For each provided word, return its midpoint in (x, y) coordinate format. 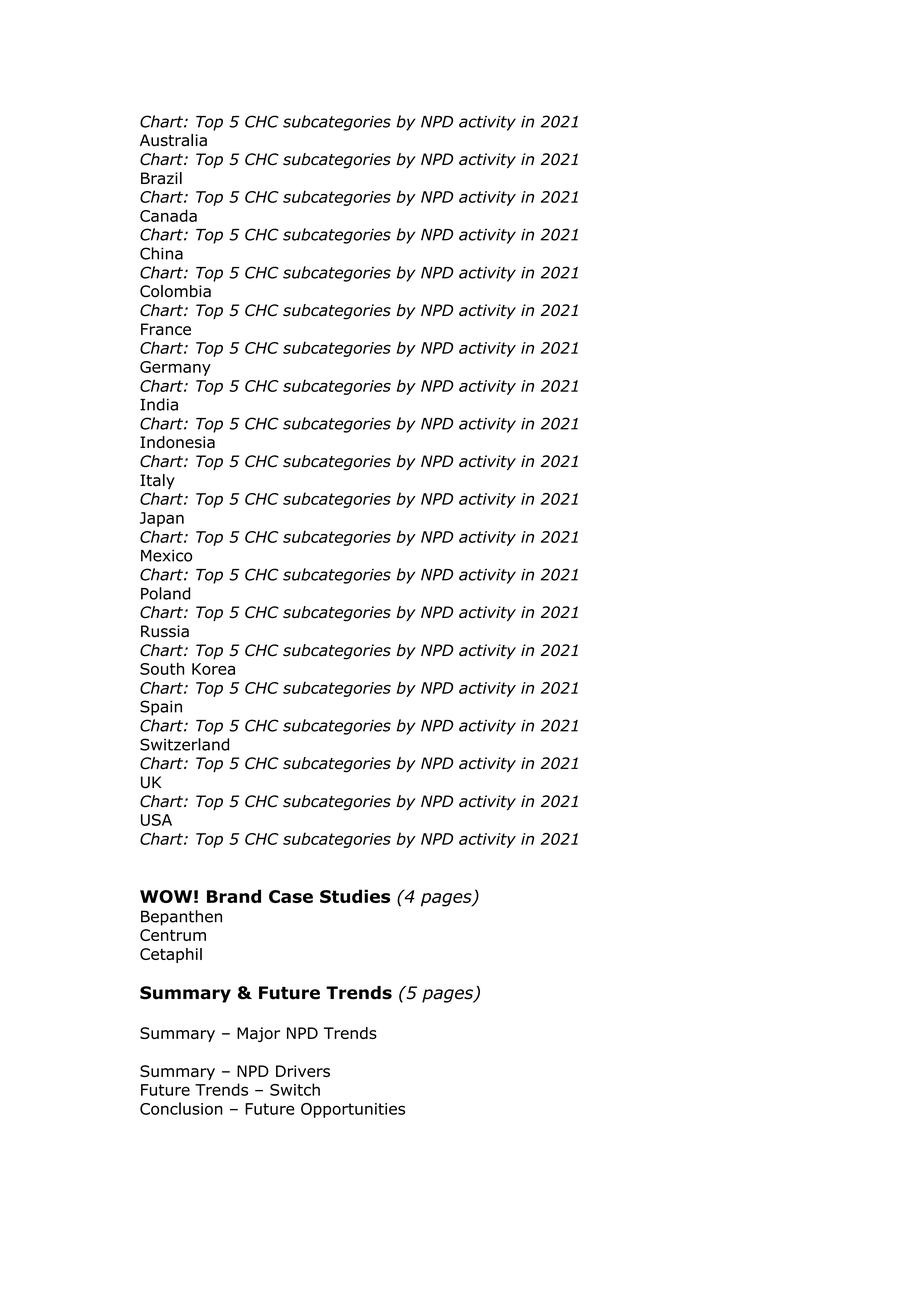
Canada (168, 215)
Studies (355, 896)
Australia (173, 140)
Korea (213, 669)
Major (258, 1034)
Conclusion (181, 1108)
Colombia (175, 291)
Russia (165, 631)
